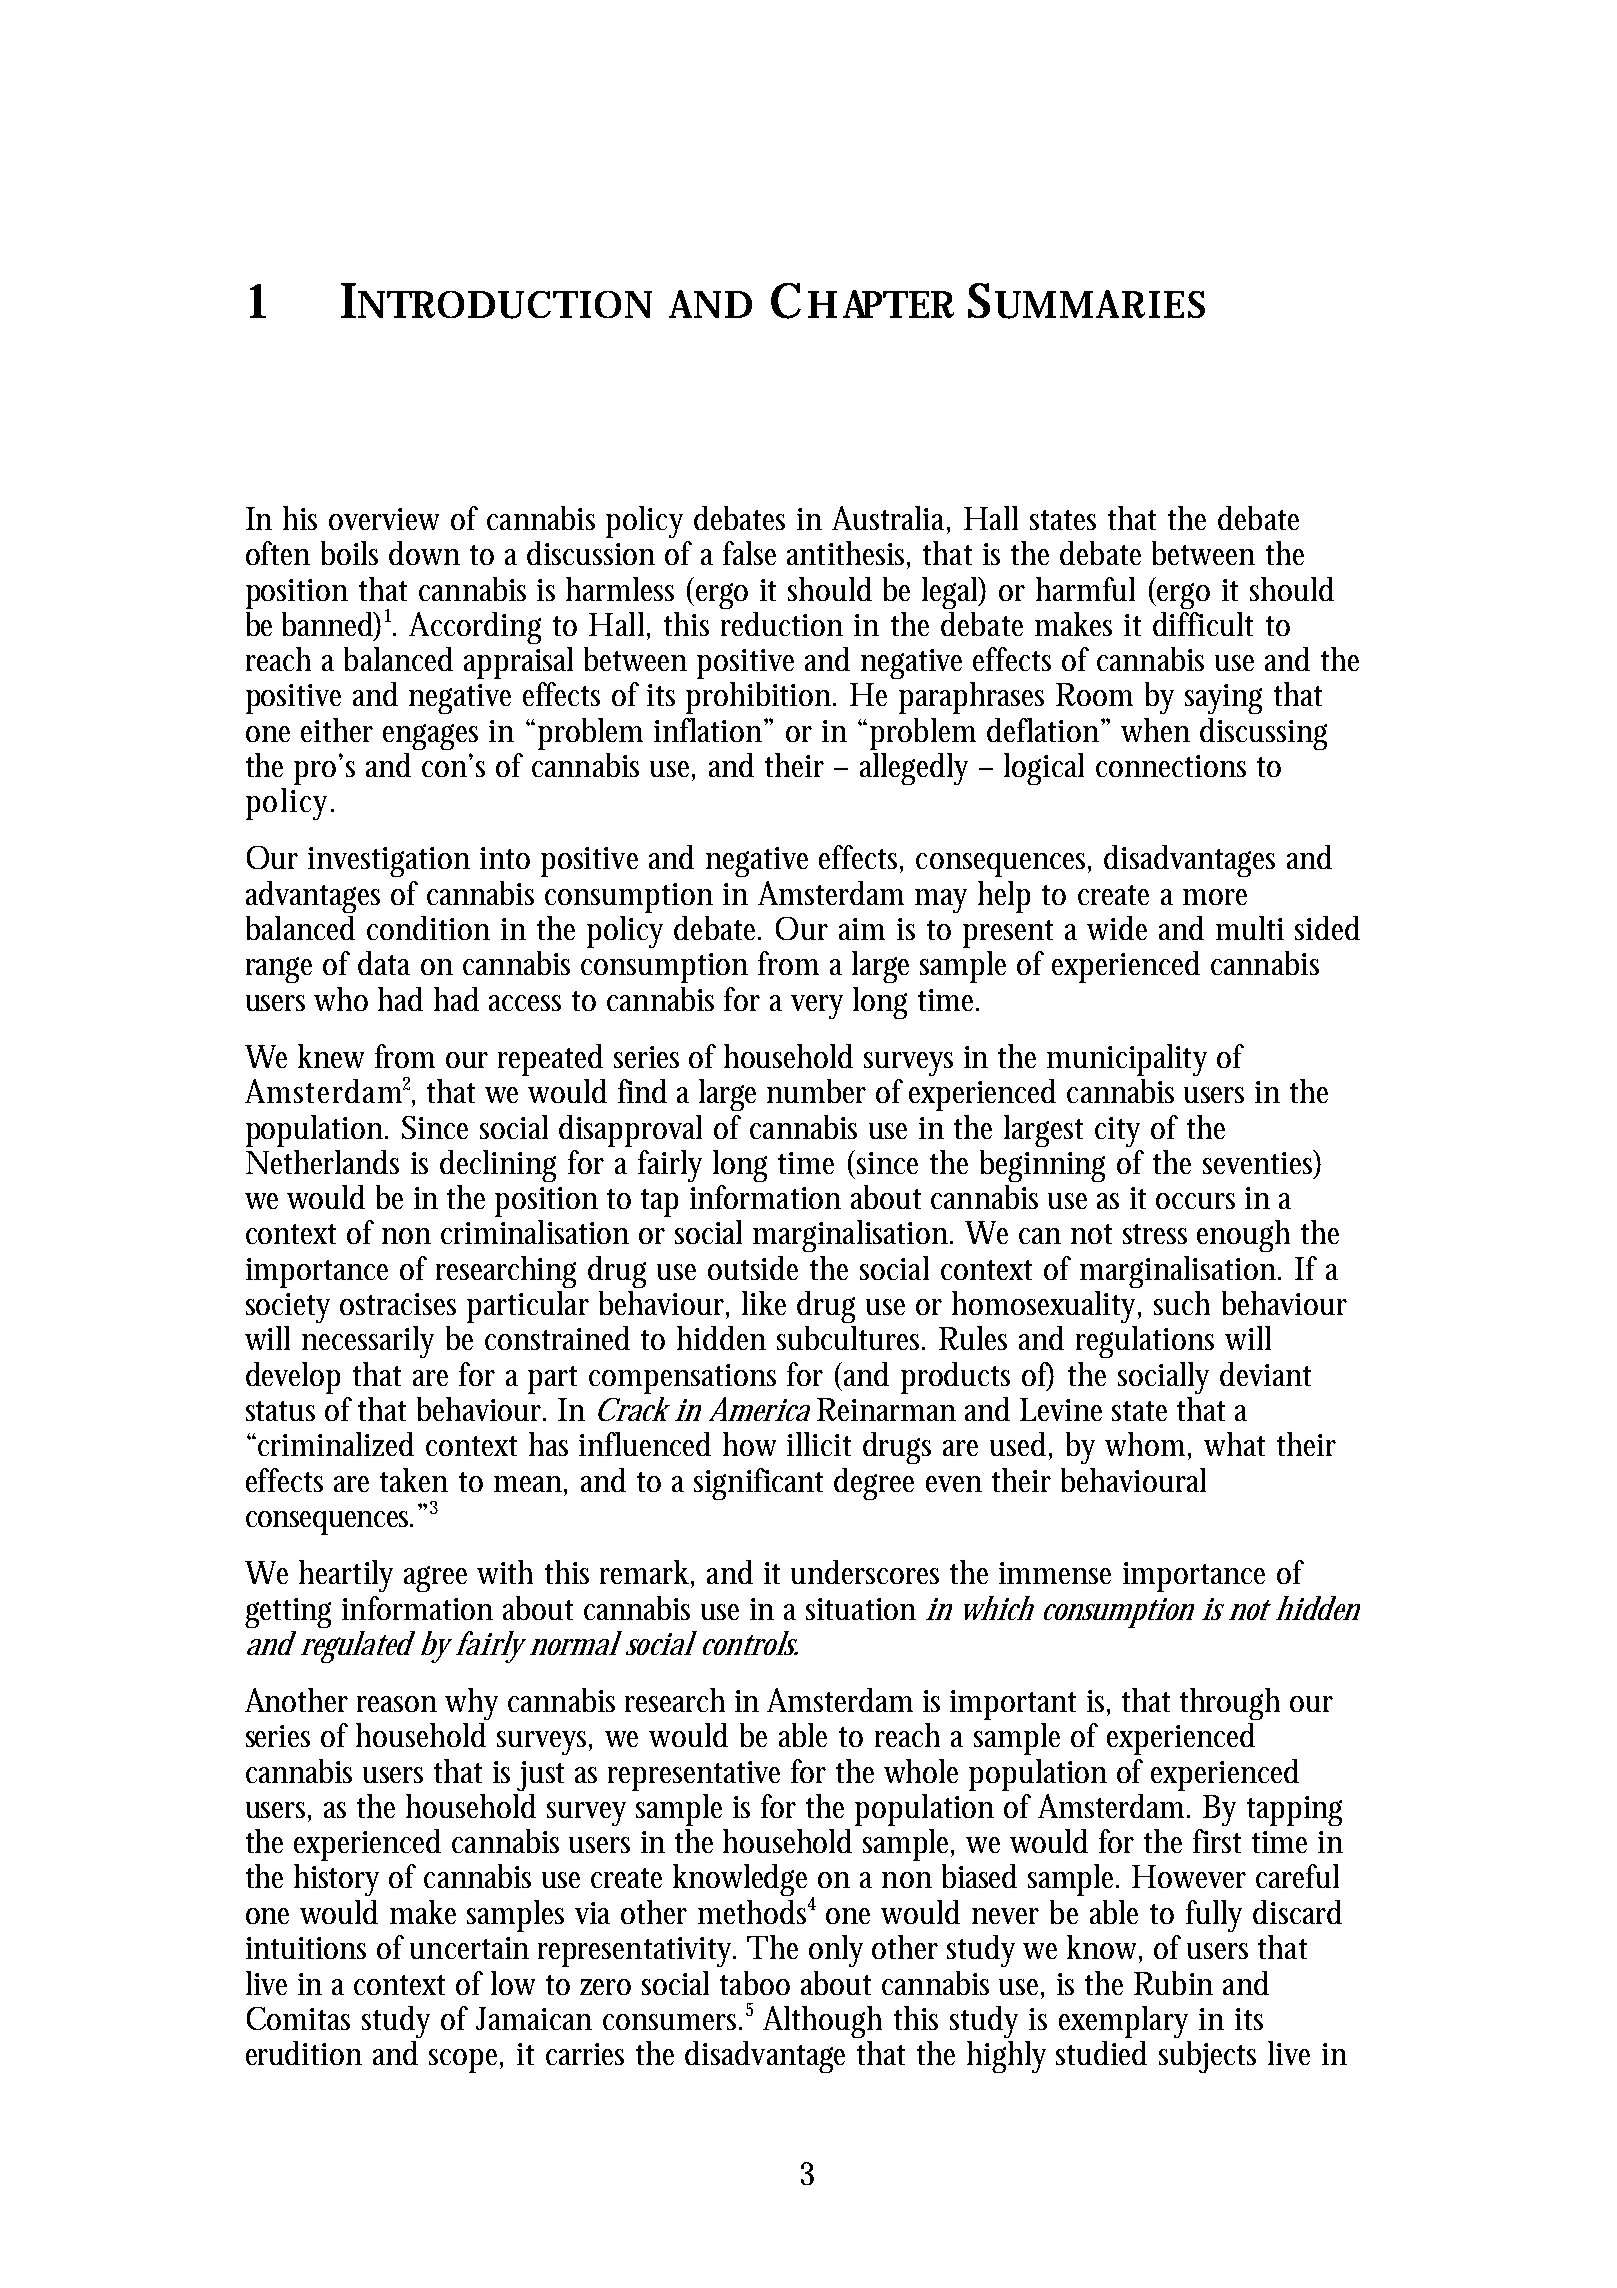 Image resolution: width=1617 pixels, height=2288 pixels. What do you see at coordinates (816, 1091) in the screenshot?
I see `number` at bounding box center [816, 1091].
